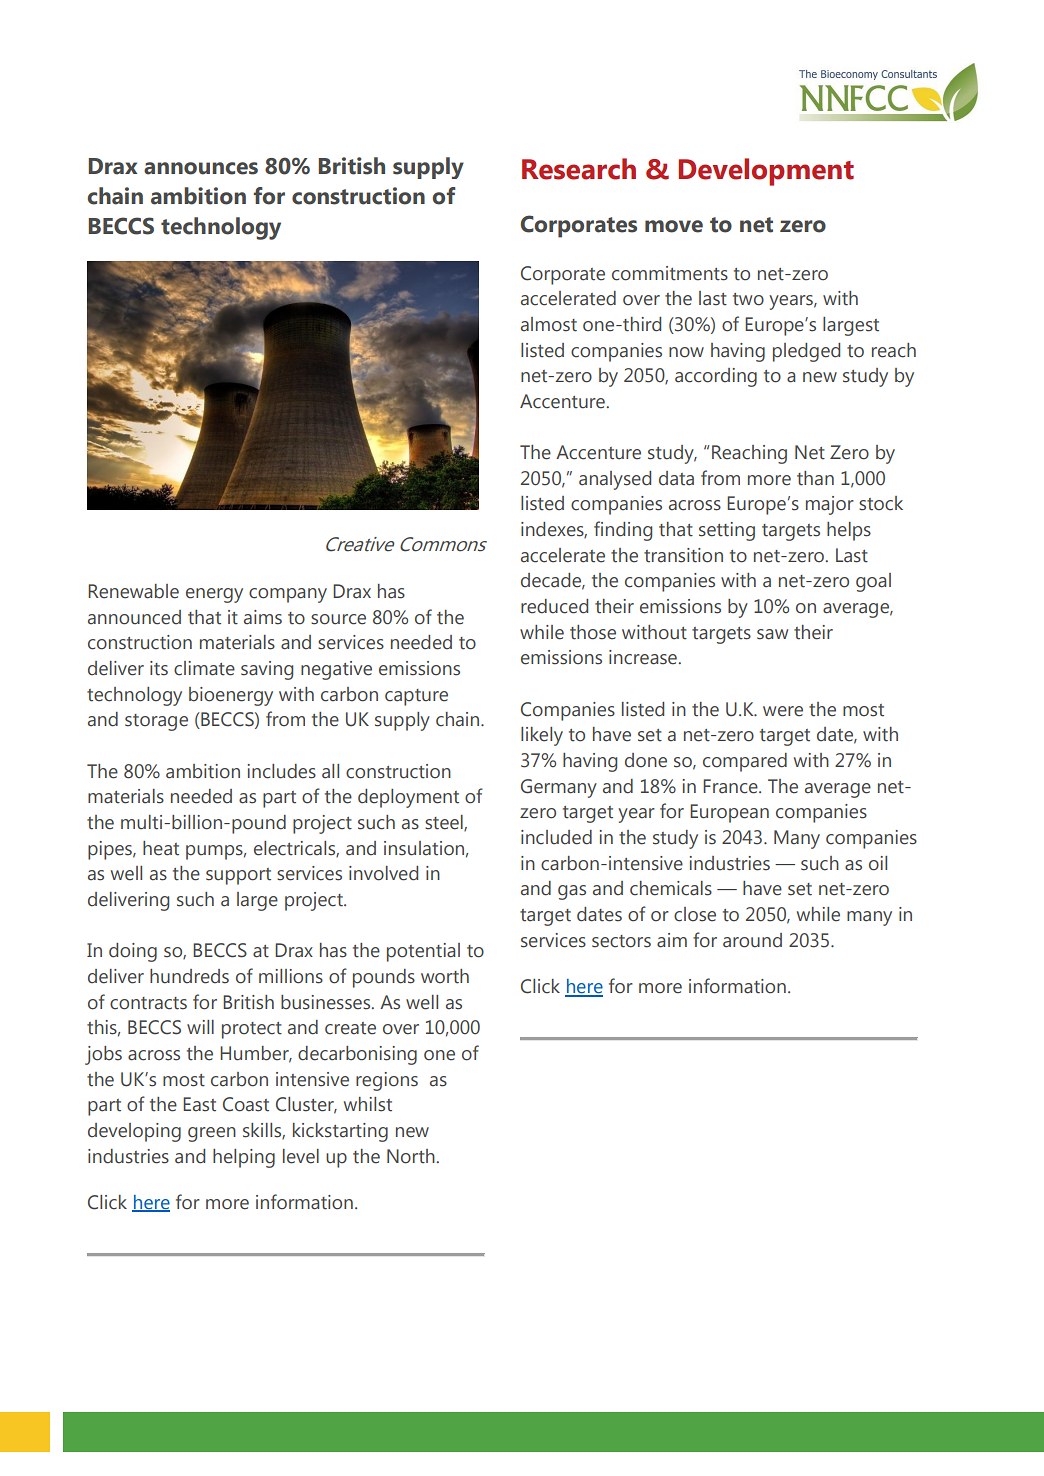 The image size is (1044, 1476). What do you see at coordinates (579, 169) in the screenshot?
I see `Research` at bounding box center [579, 169].
